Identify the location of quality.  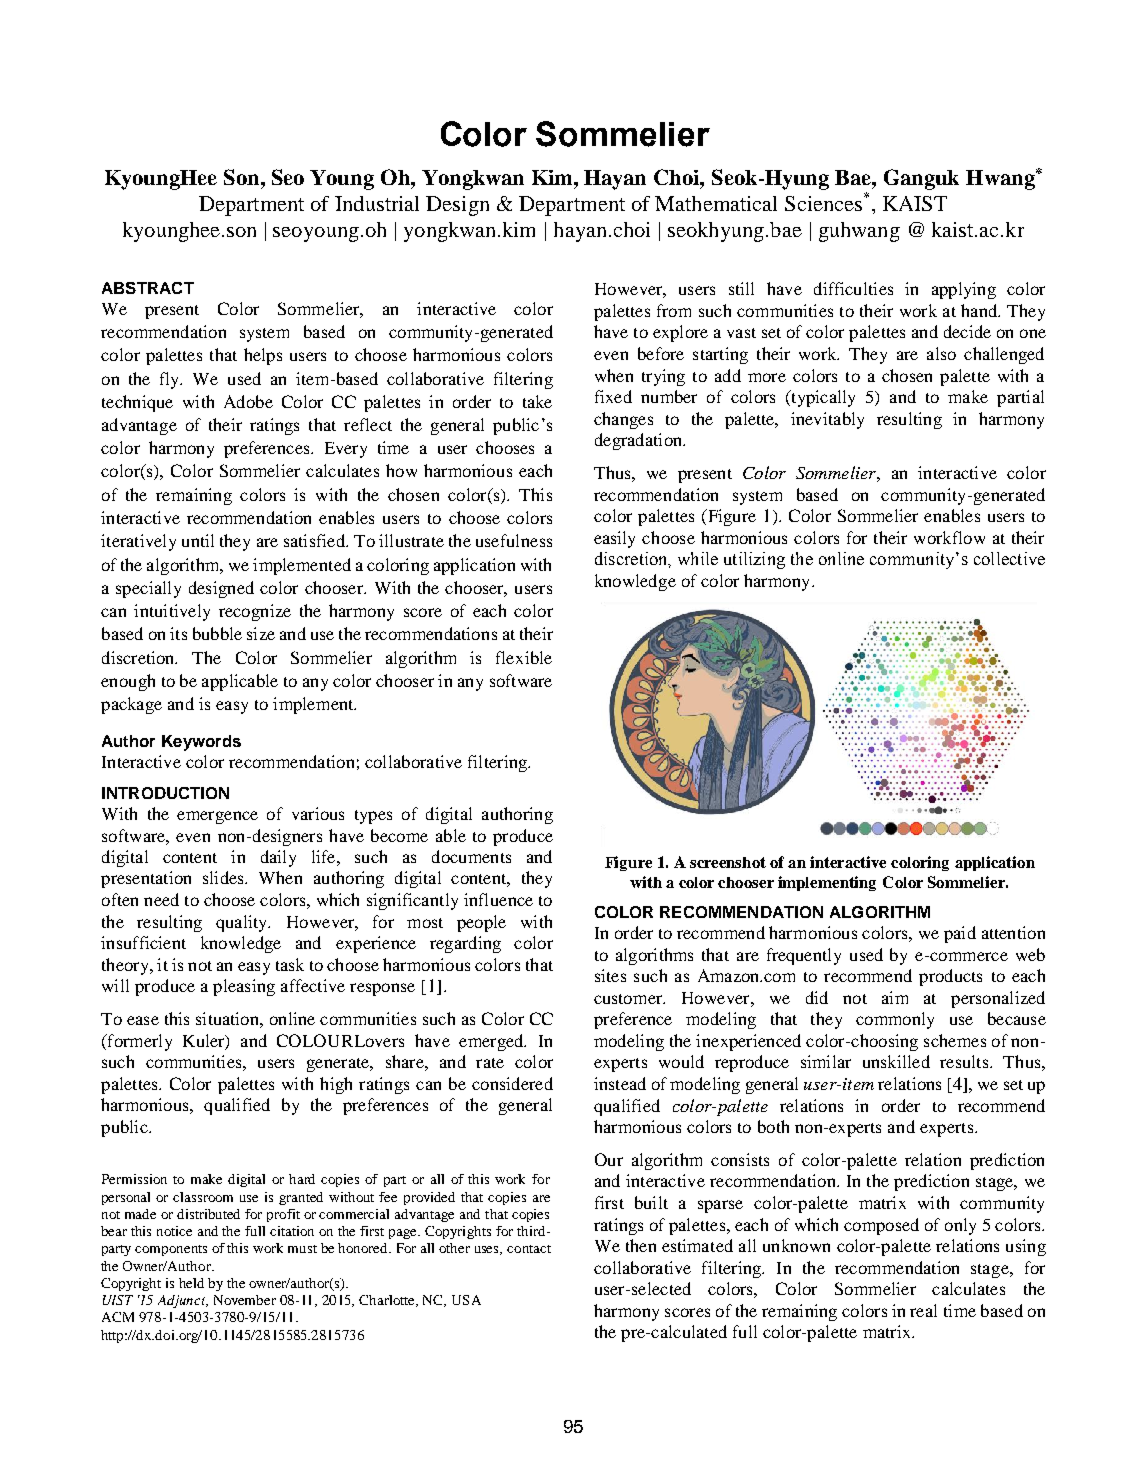
(243, 923).
